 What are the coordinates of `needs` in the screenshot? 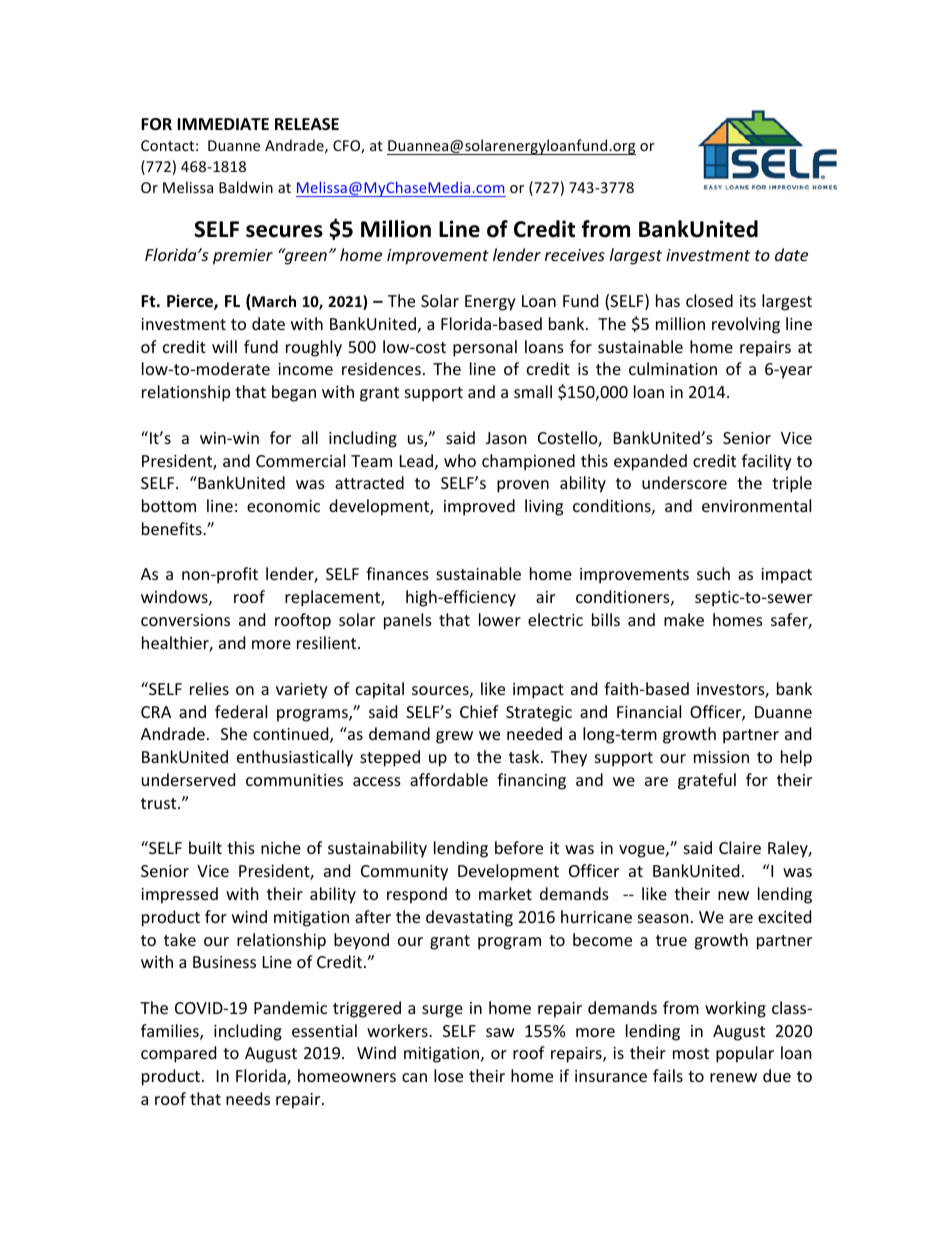 It's located at (248, 1098).
